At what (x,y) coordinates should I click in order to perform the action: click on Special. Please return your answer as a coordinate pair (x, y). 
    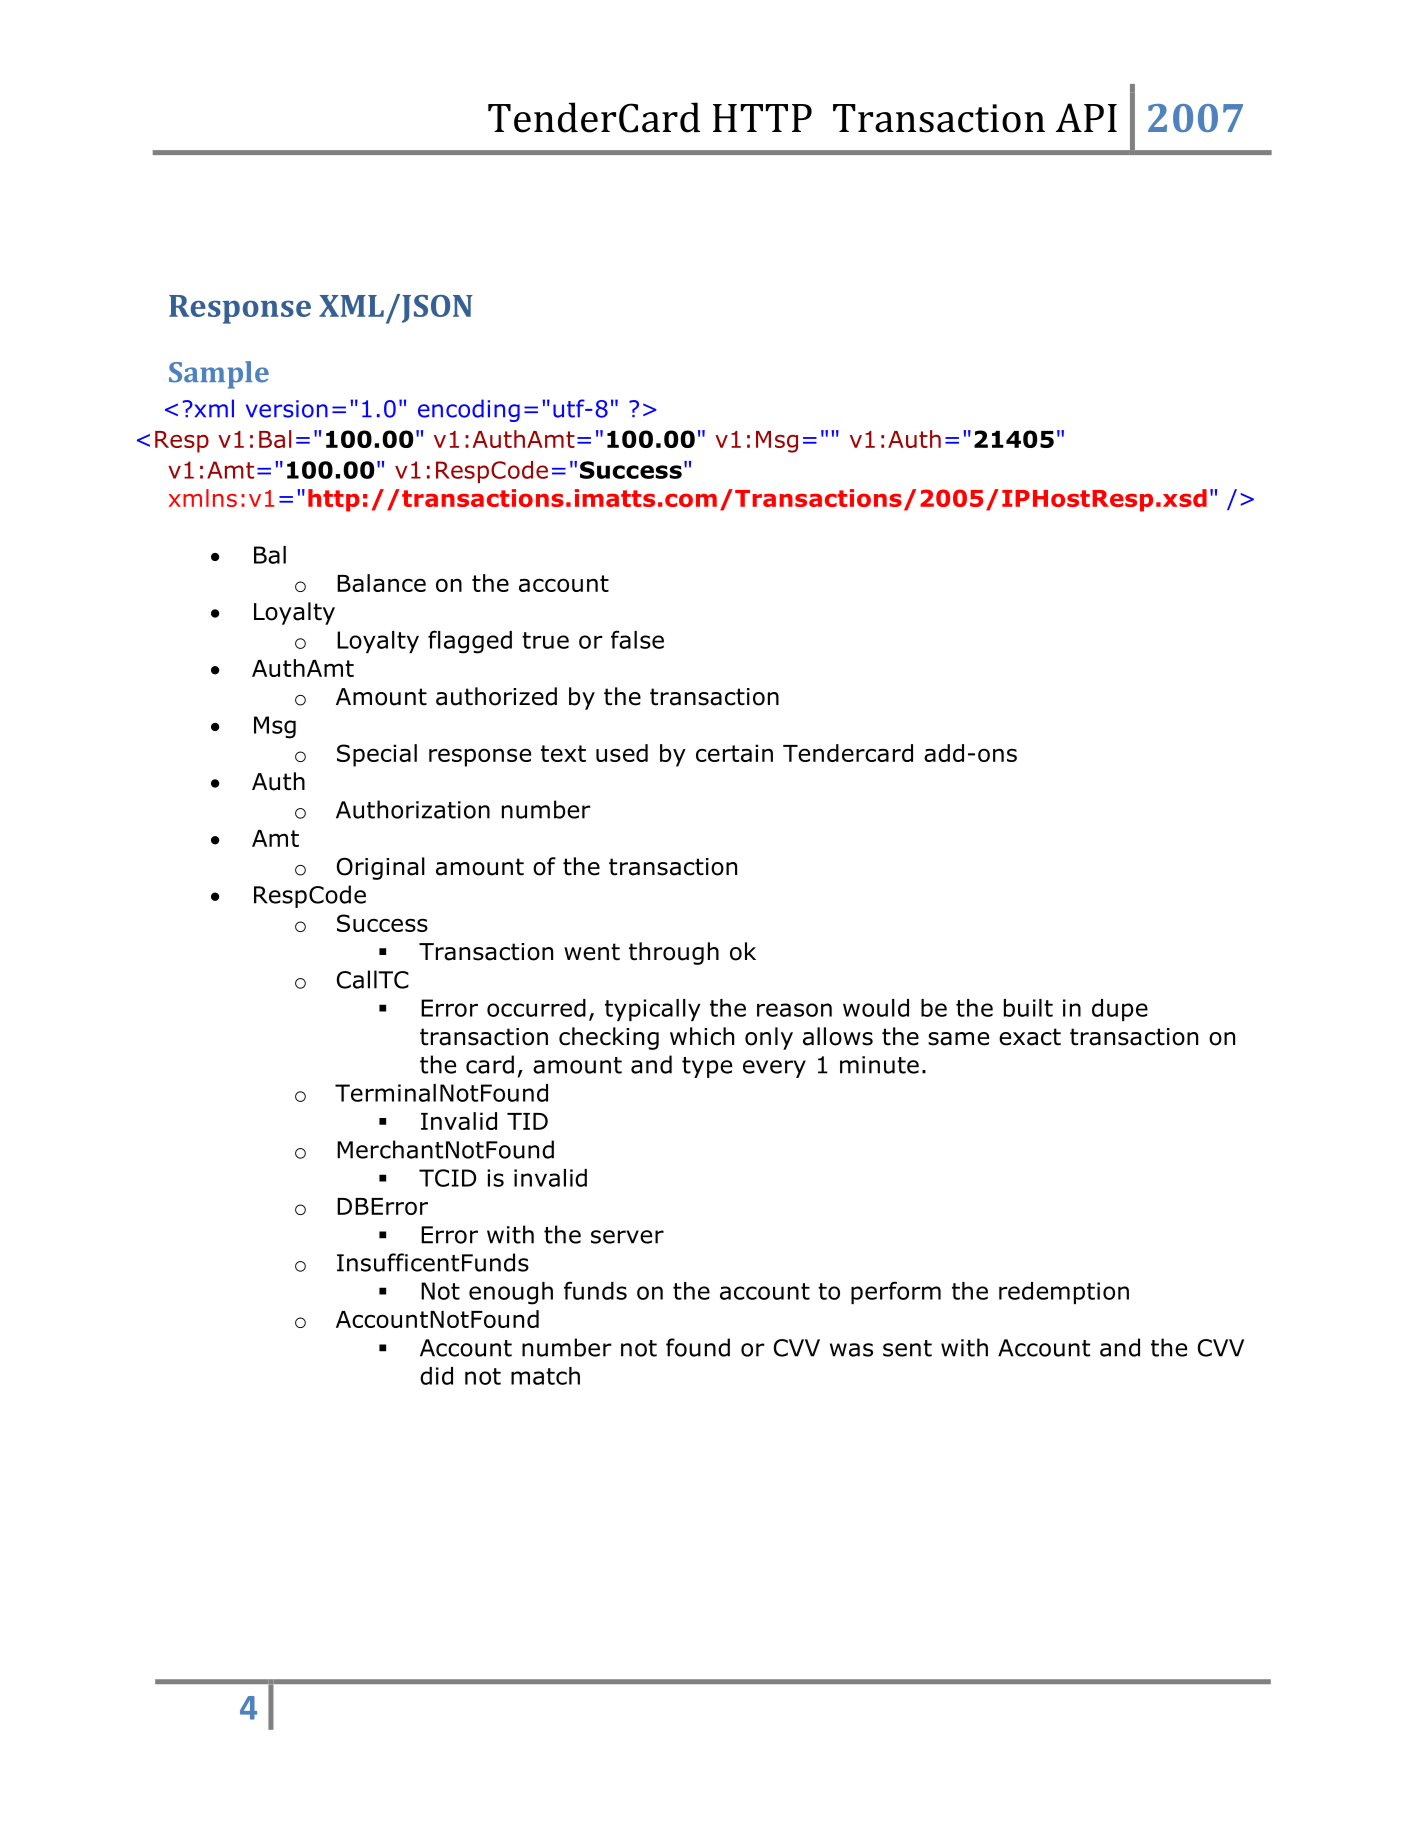
    Looking at the image, I should click on (377, 755).
